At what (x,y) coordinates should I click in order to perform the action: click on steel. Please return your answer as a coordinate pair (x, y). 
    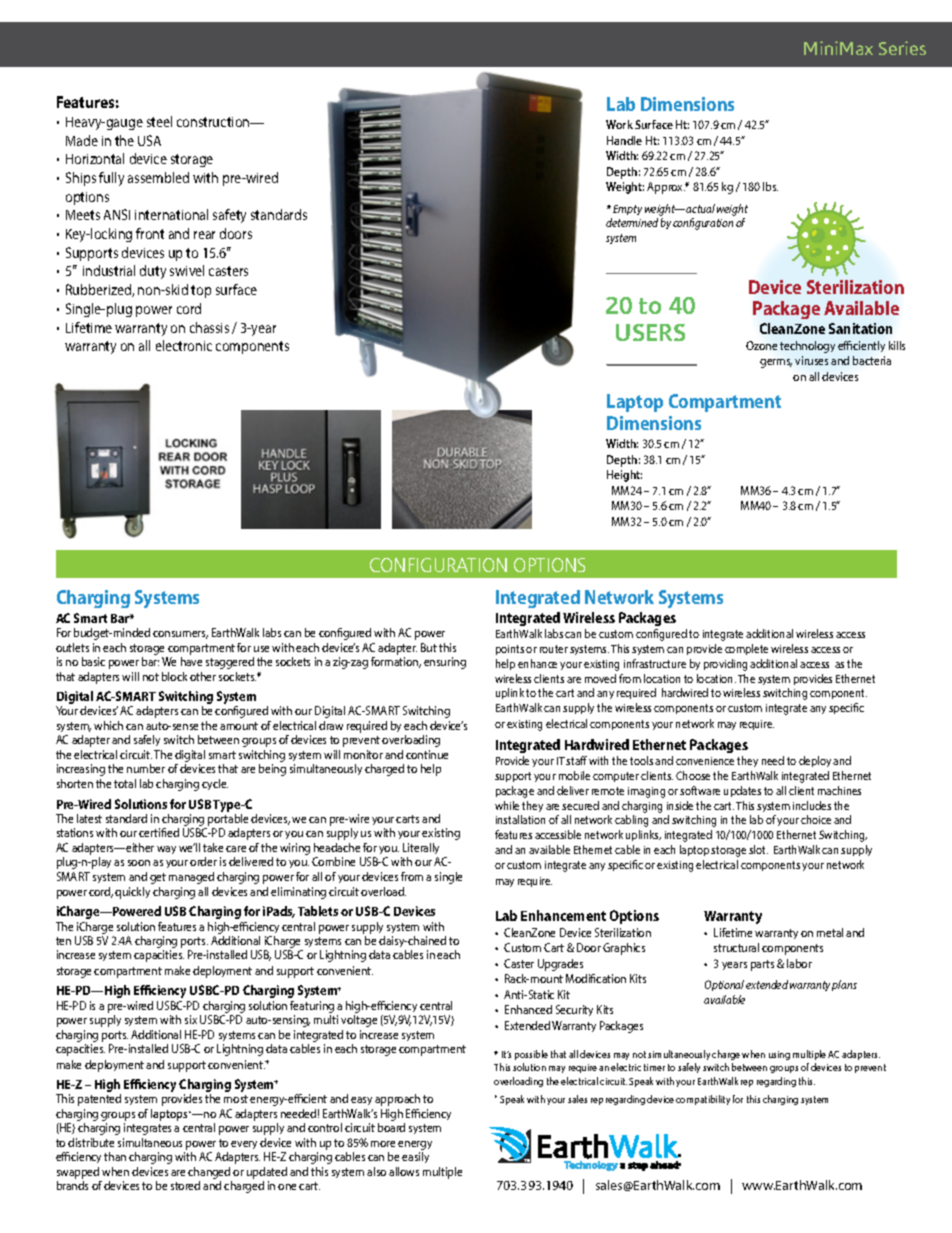
    Looking at the image, I should click on (159, 121).
